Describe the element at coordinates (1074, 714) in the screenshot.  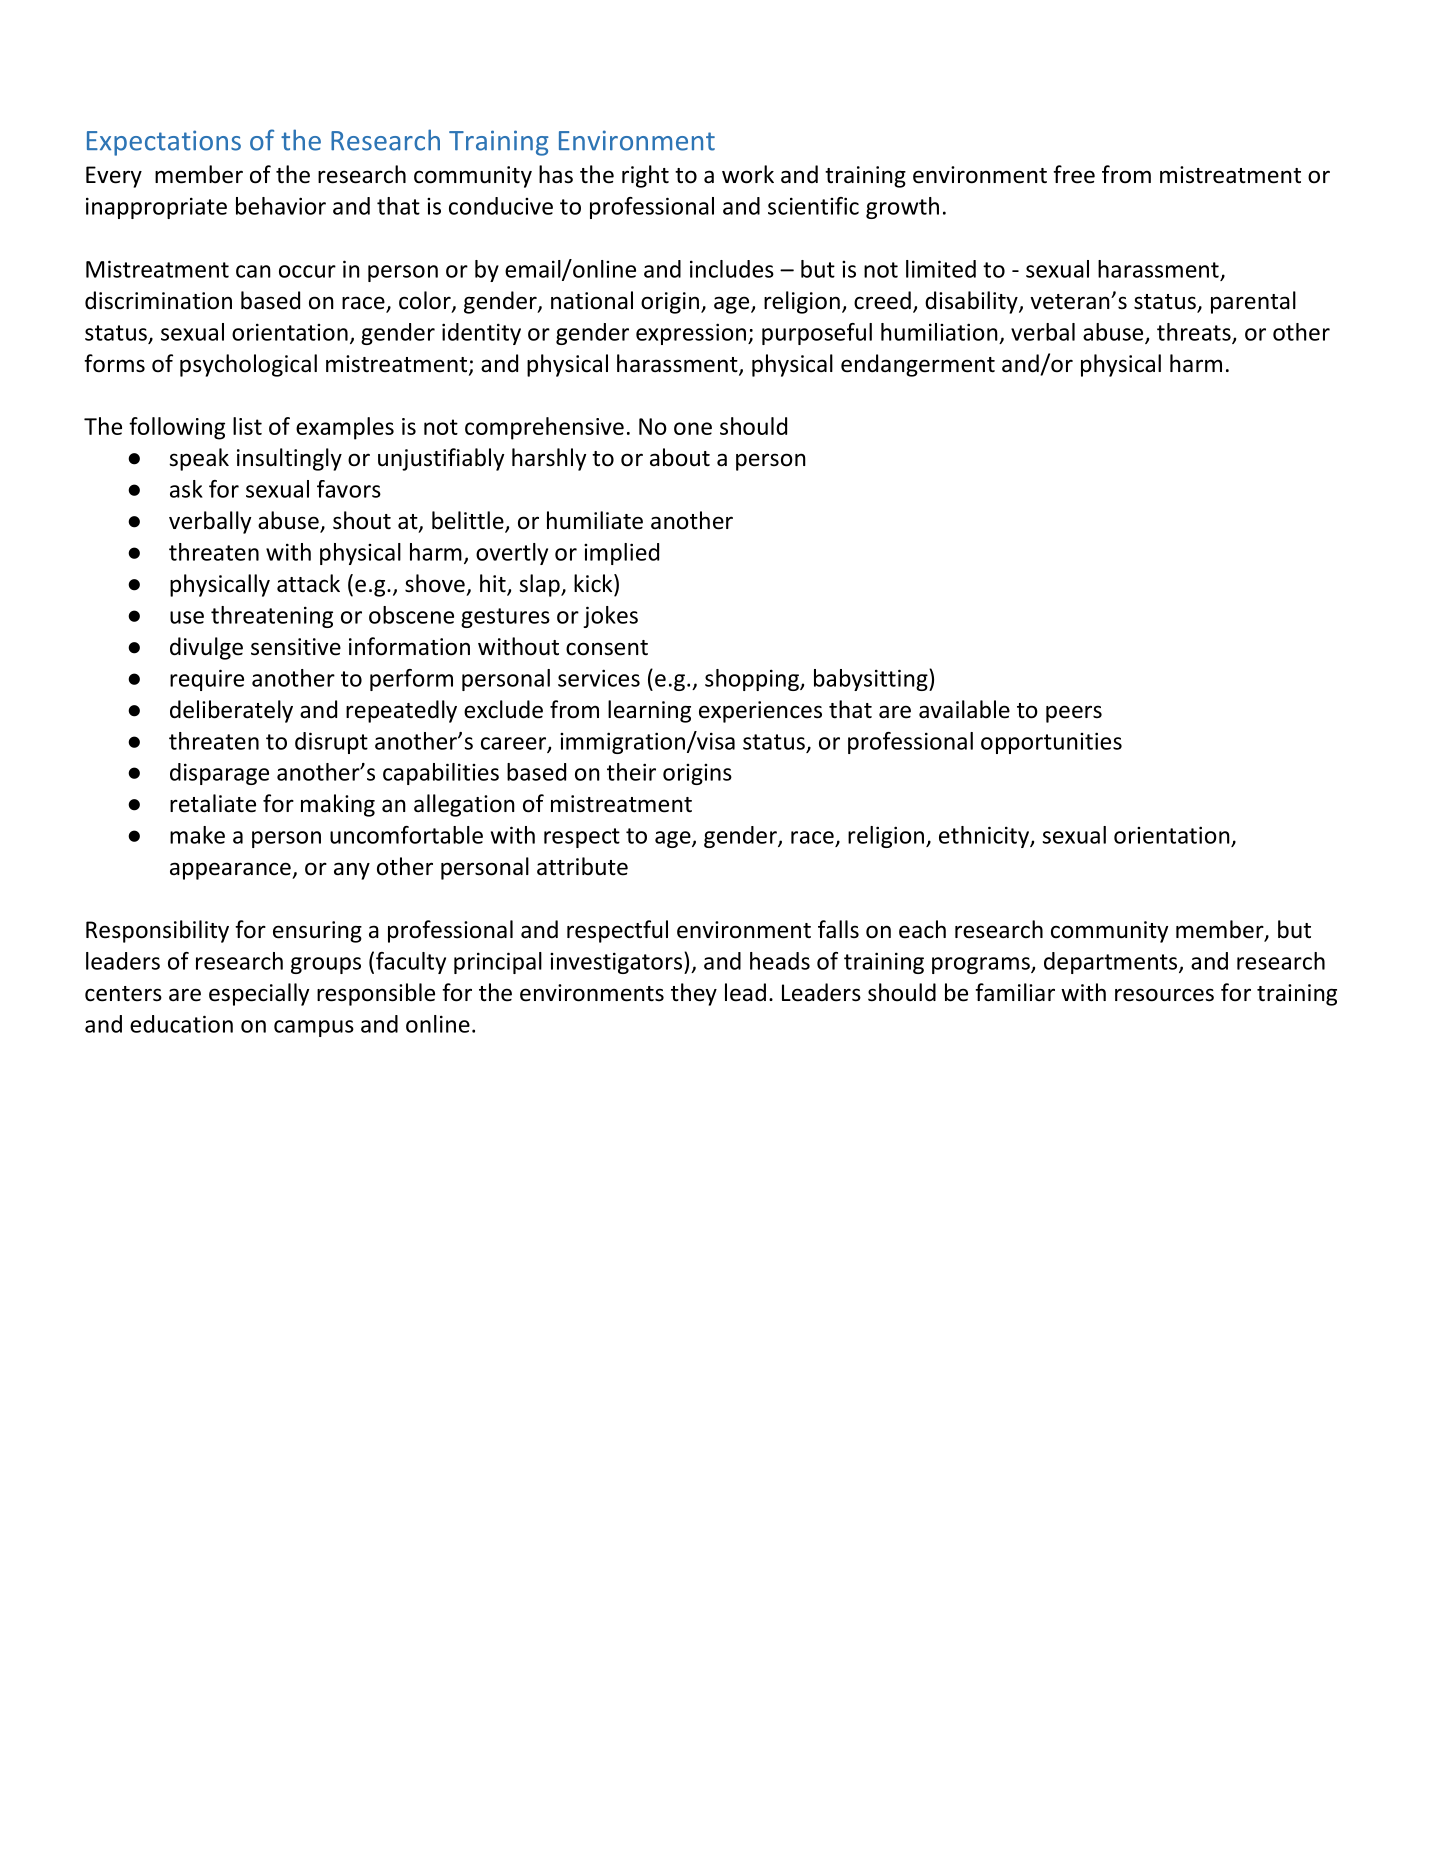
I see `peers` at that location.
